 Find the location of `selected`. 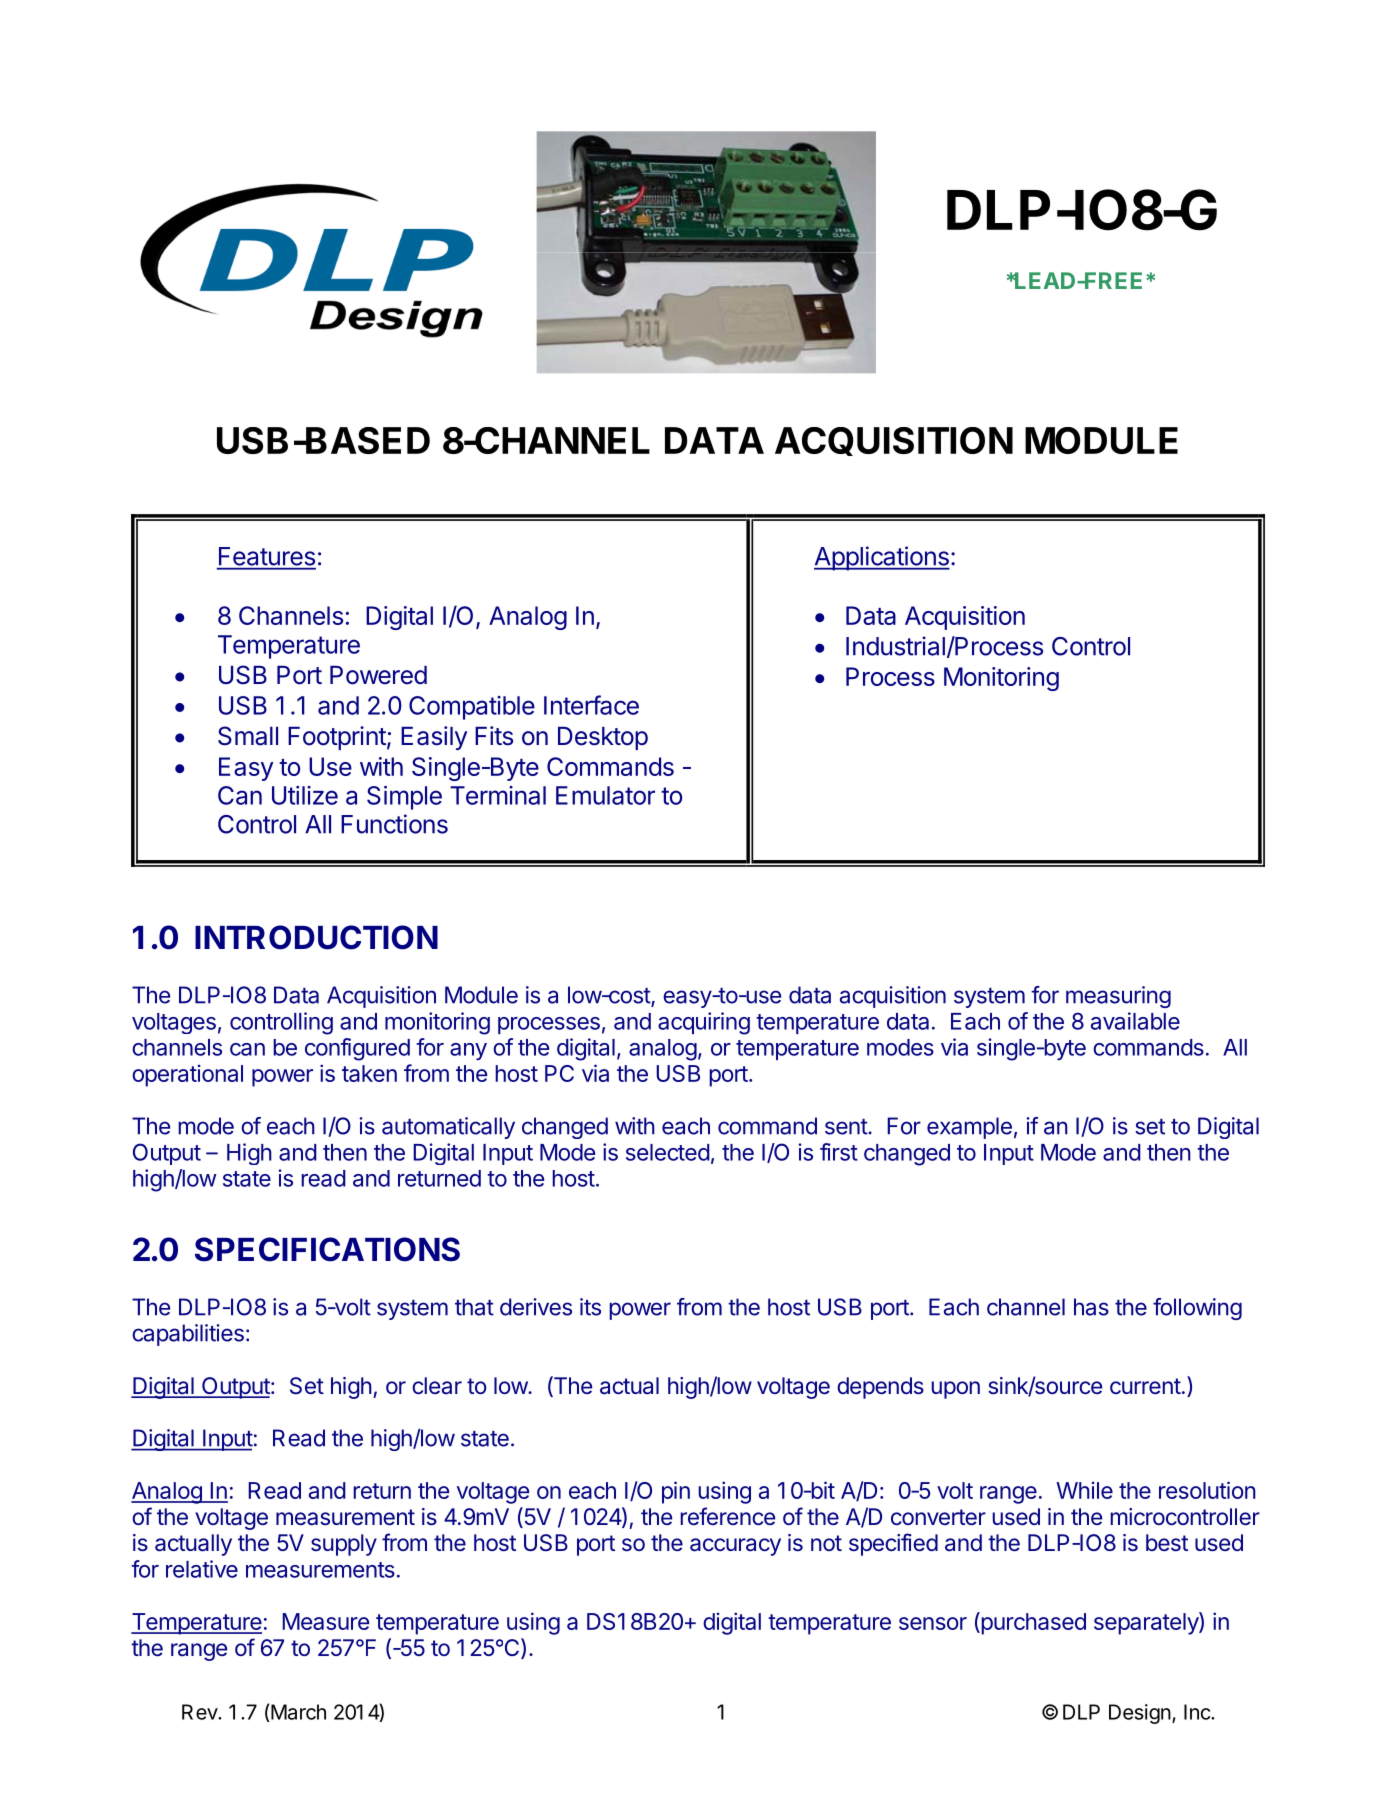

selected is located at coordinates (668, 1152).
